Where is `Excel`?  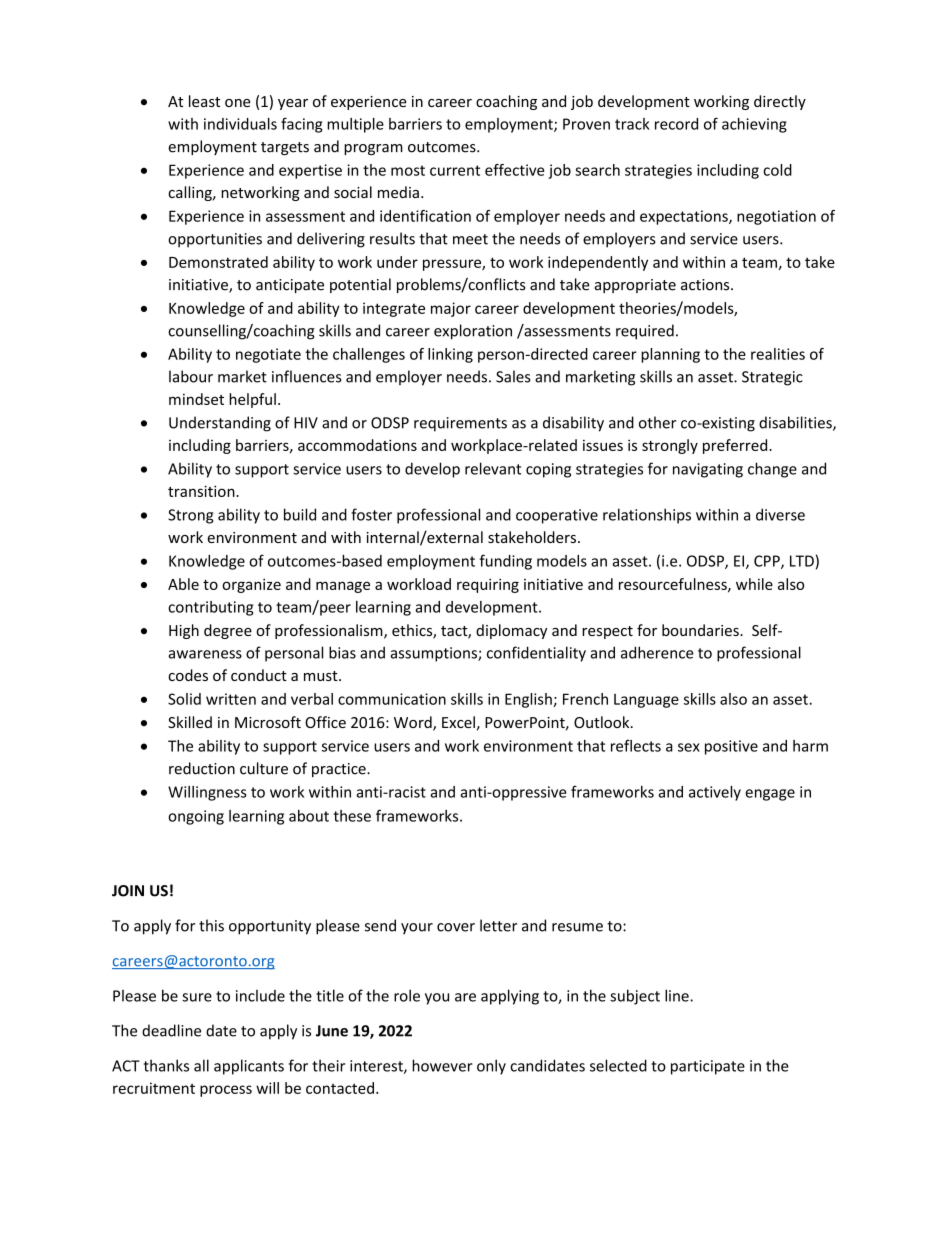
Excel is located at coordinates (458, 722).
